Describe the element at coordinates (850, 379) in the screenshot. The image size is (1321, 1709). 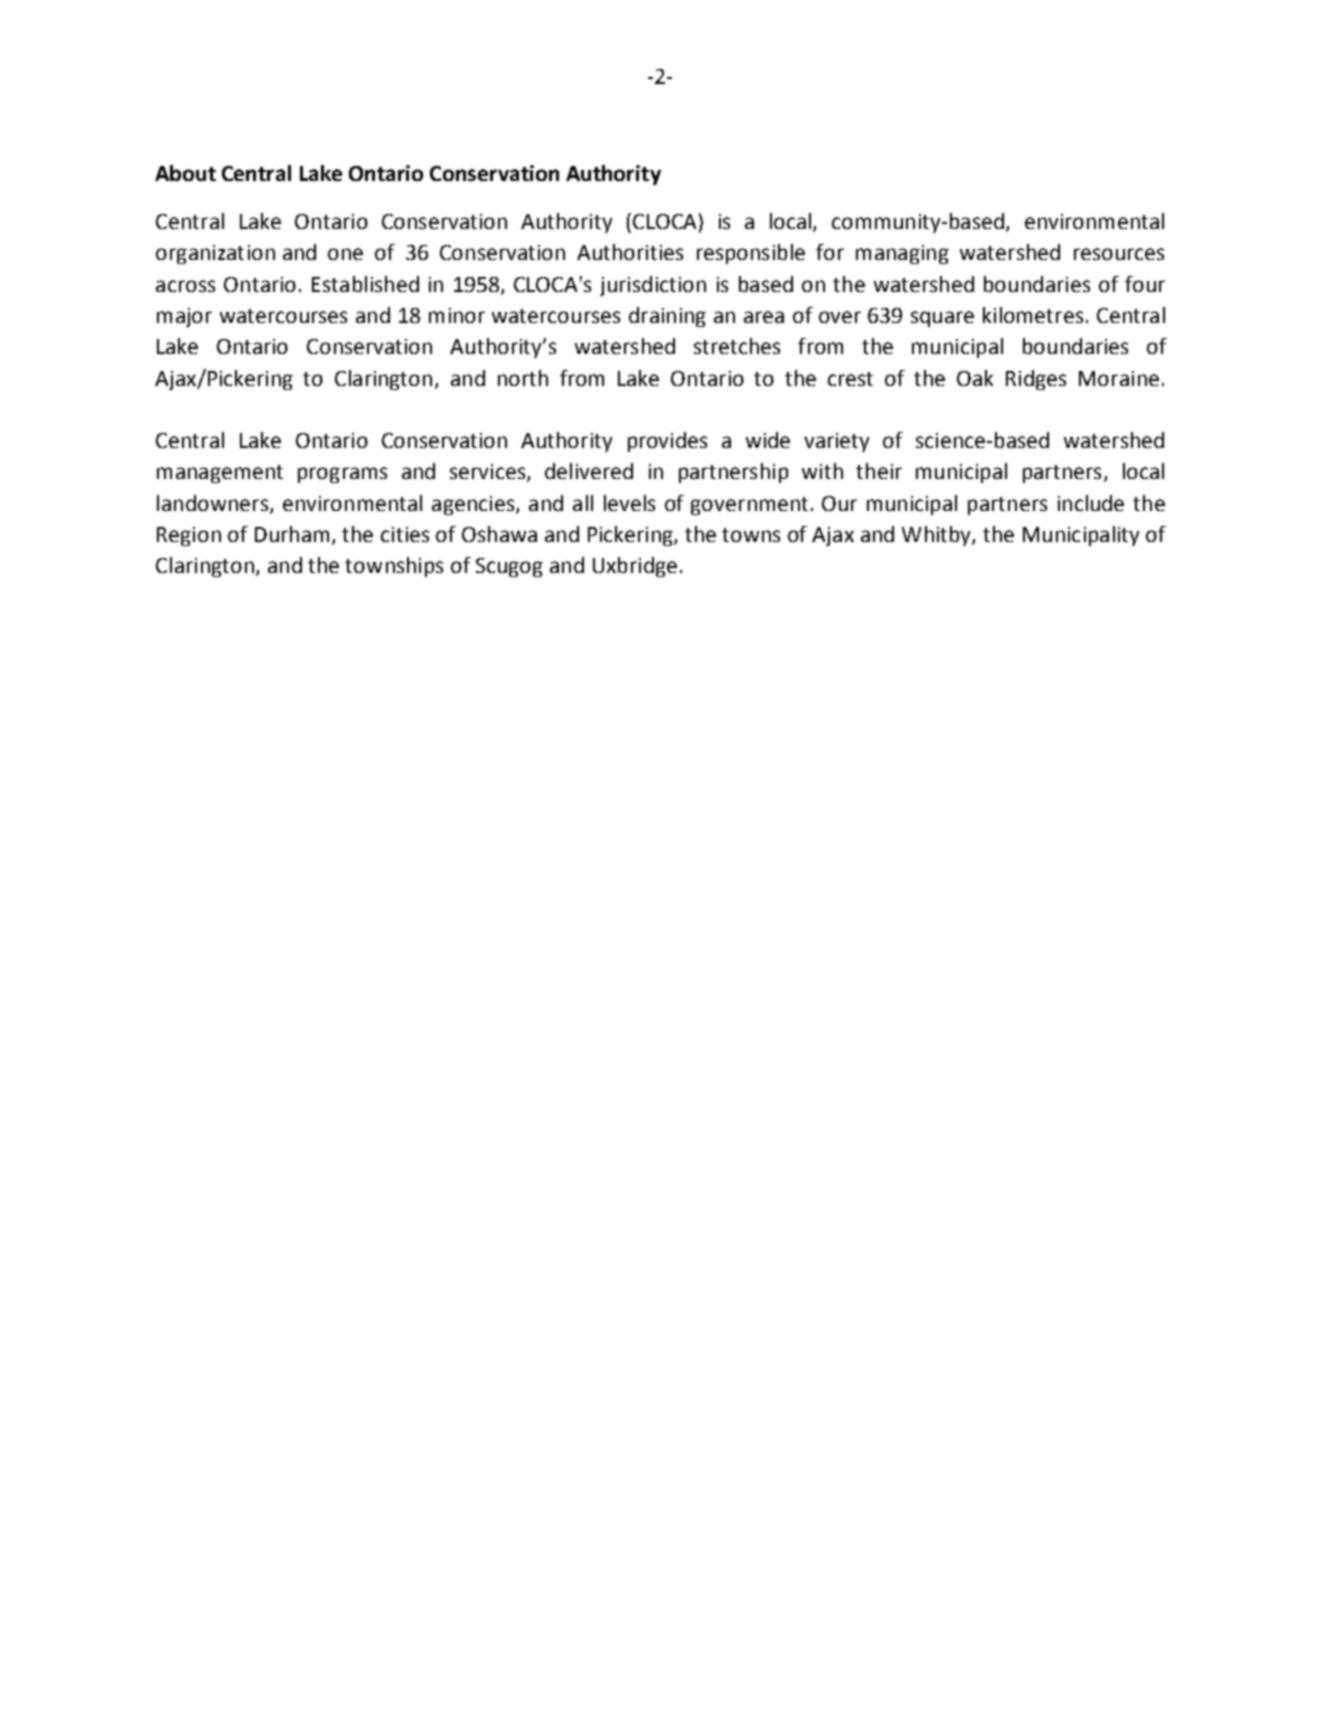
I see `crest` at that location.
